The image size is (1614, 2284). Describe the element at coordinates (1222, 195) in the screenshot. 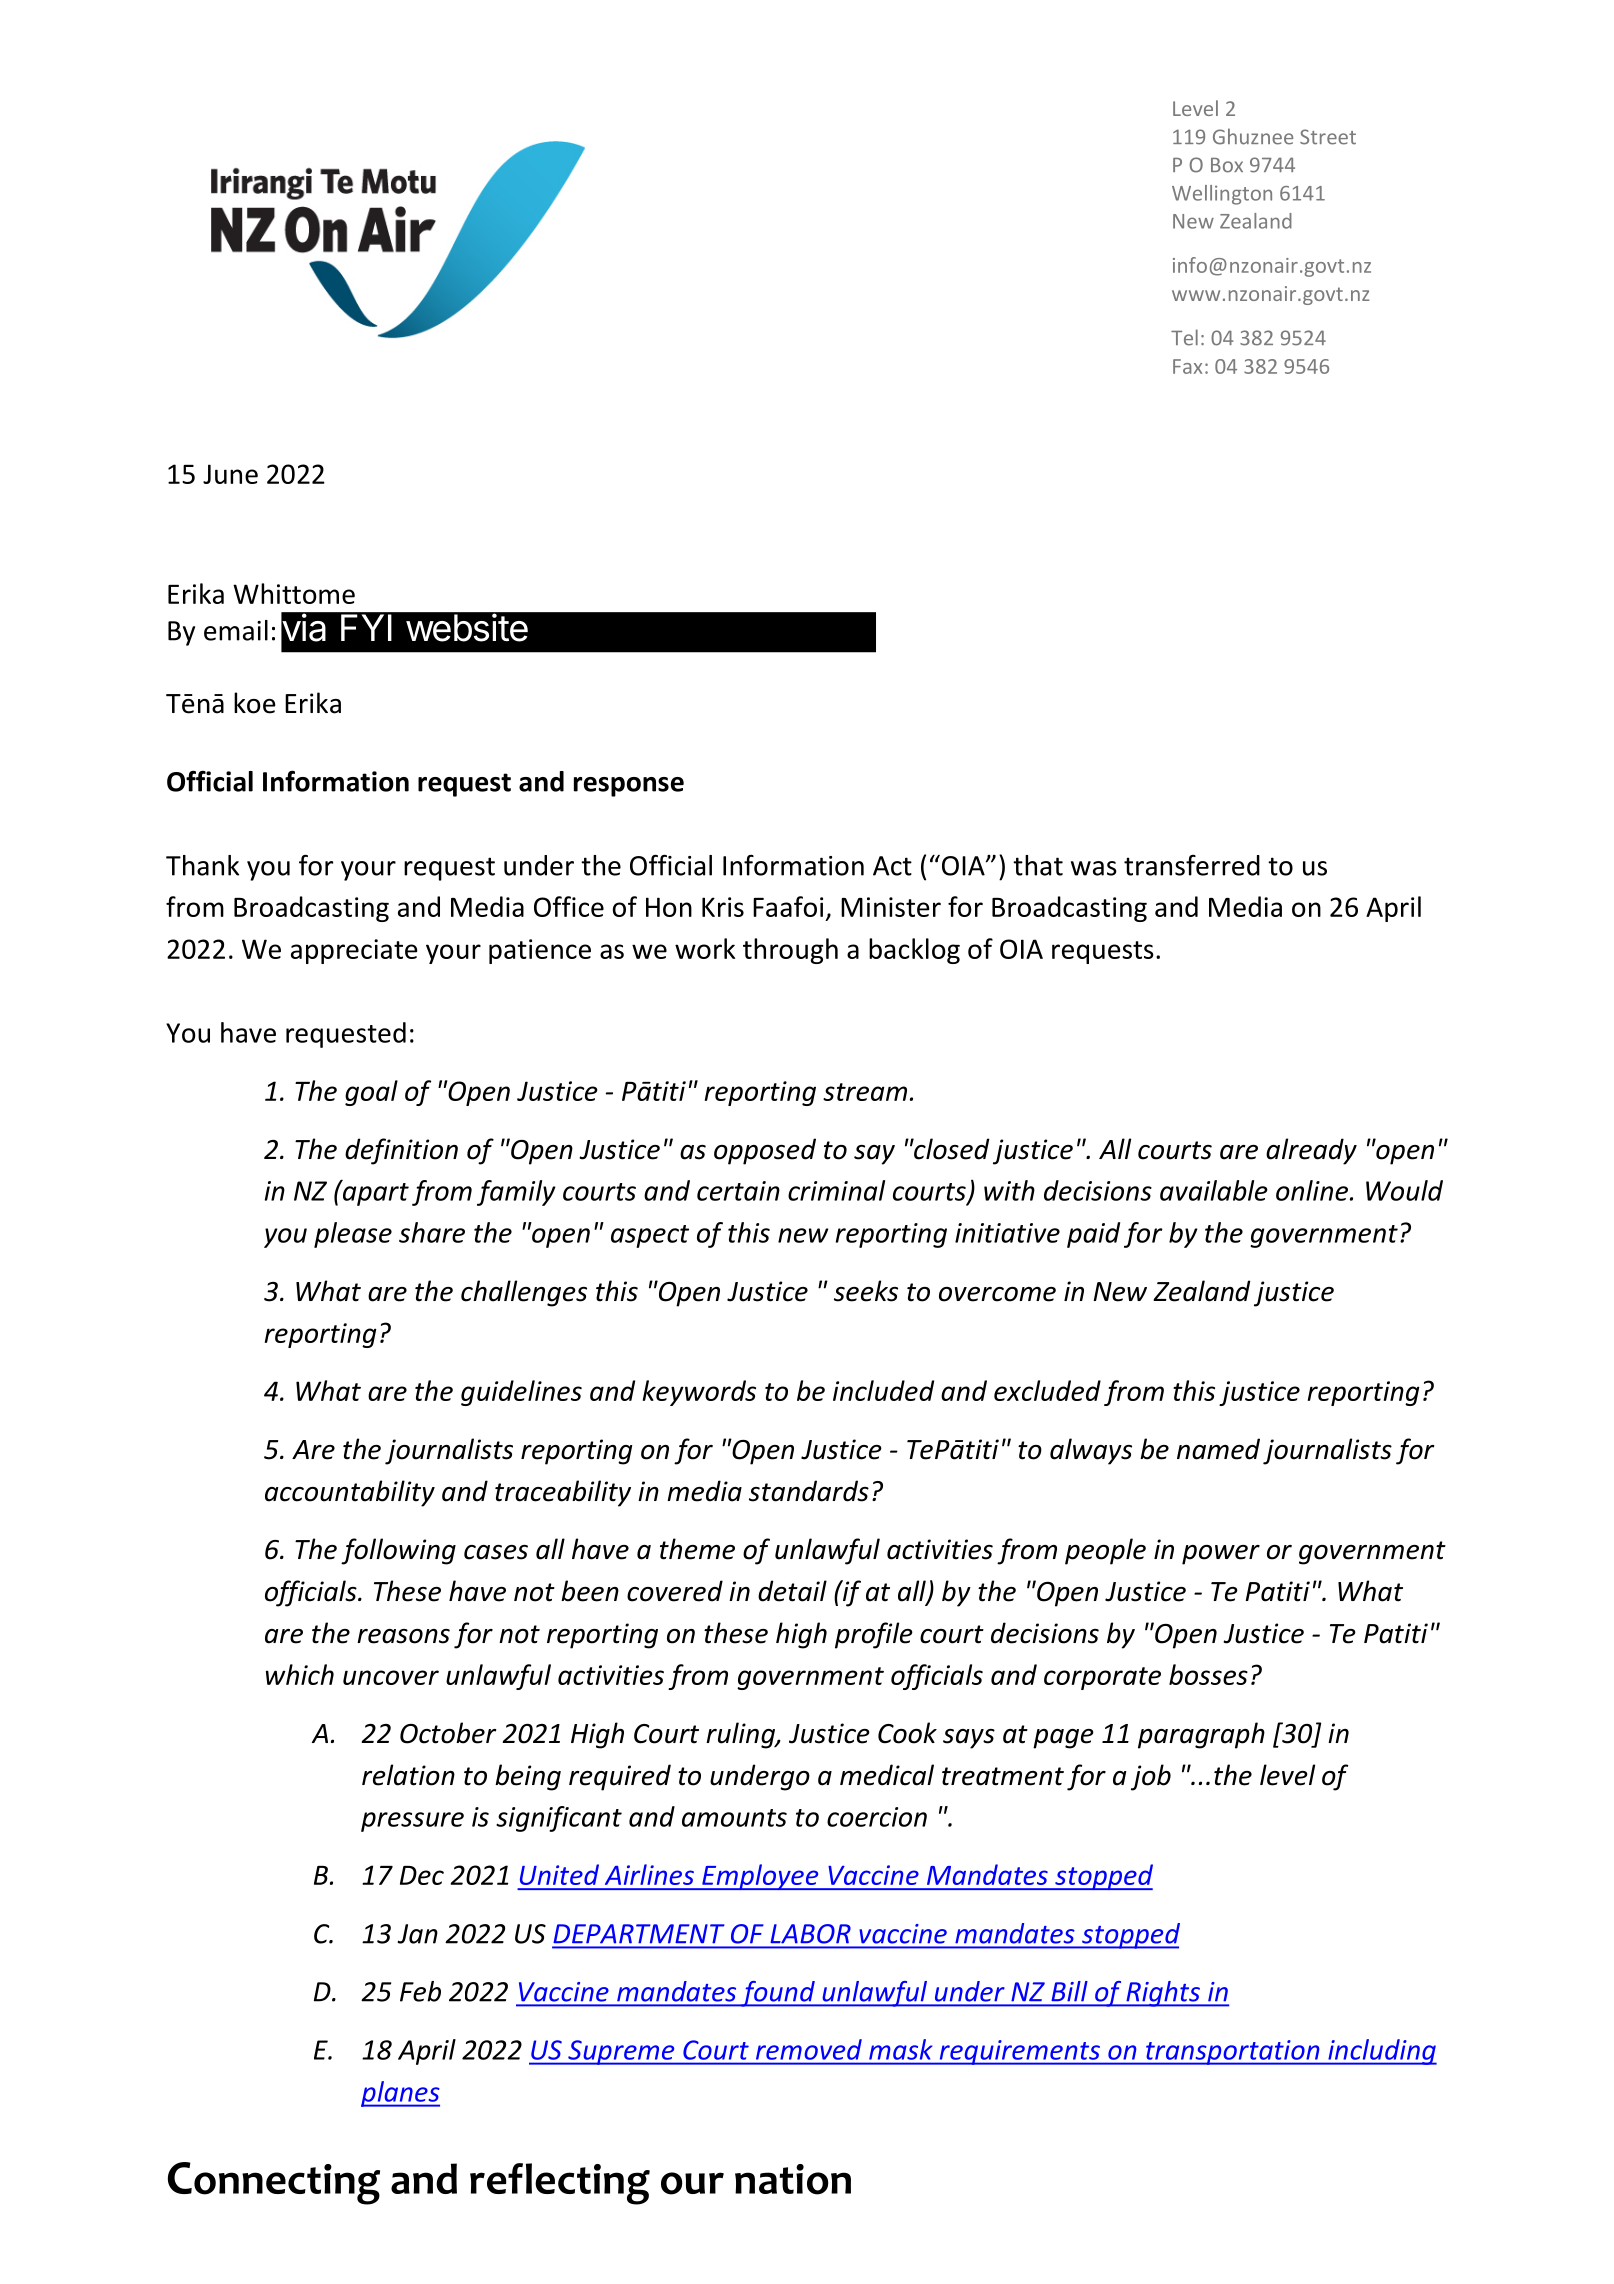

I see `Wellington` at that location.
